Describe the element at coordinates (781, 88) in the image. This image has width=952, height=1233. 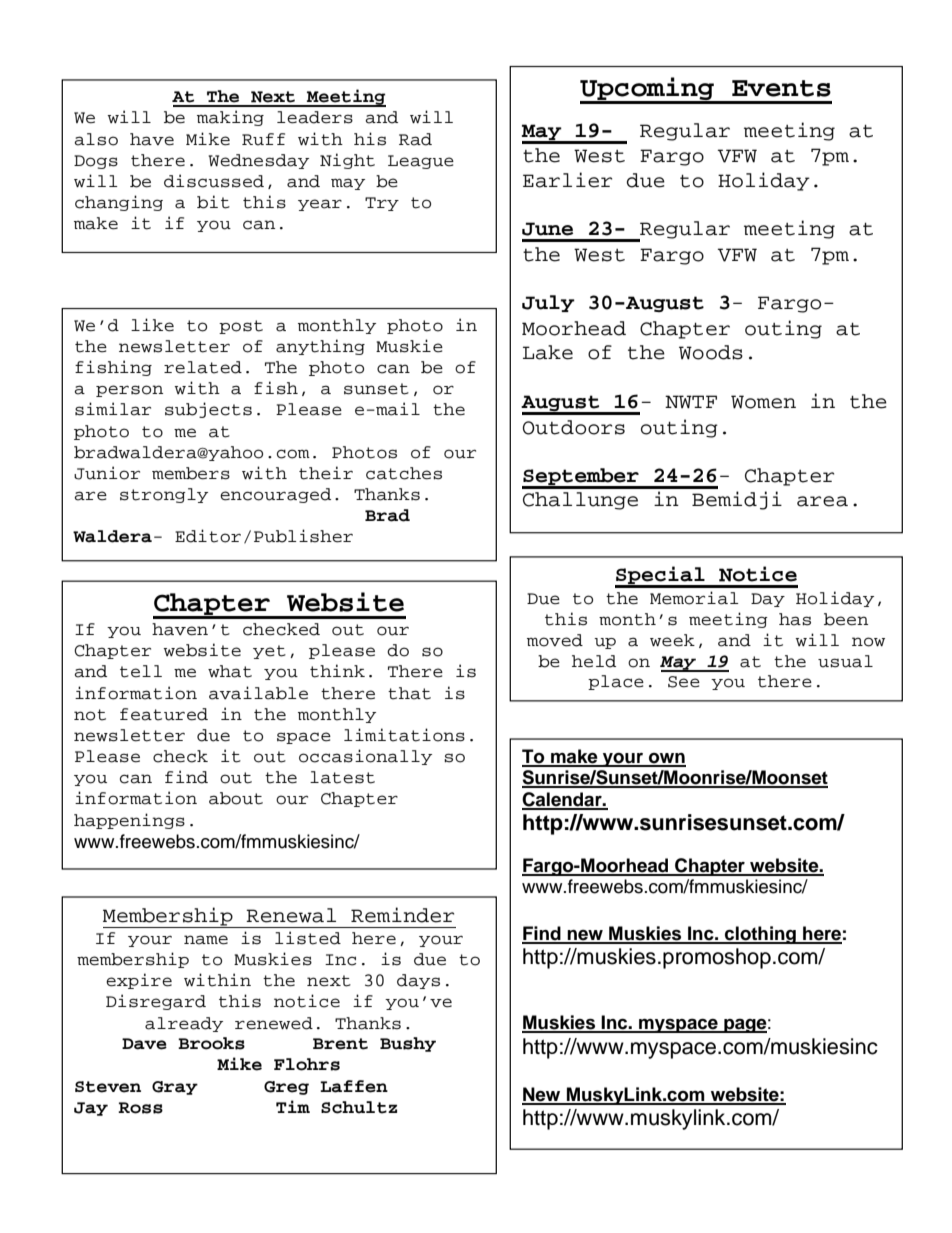
I see `Events` at that location.
